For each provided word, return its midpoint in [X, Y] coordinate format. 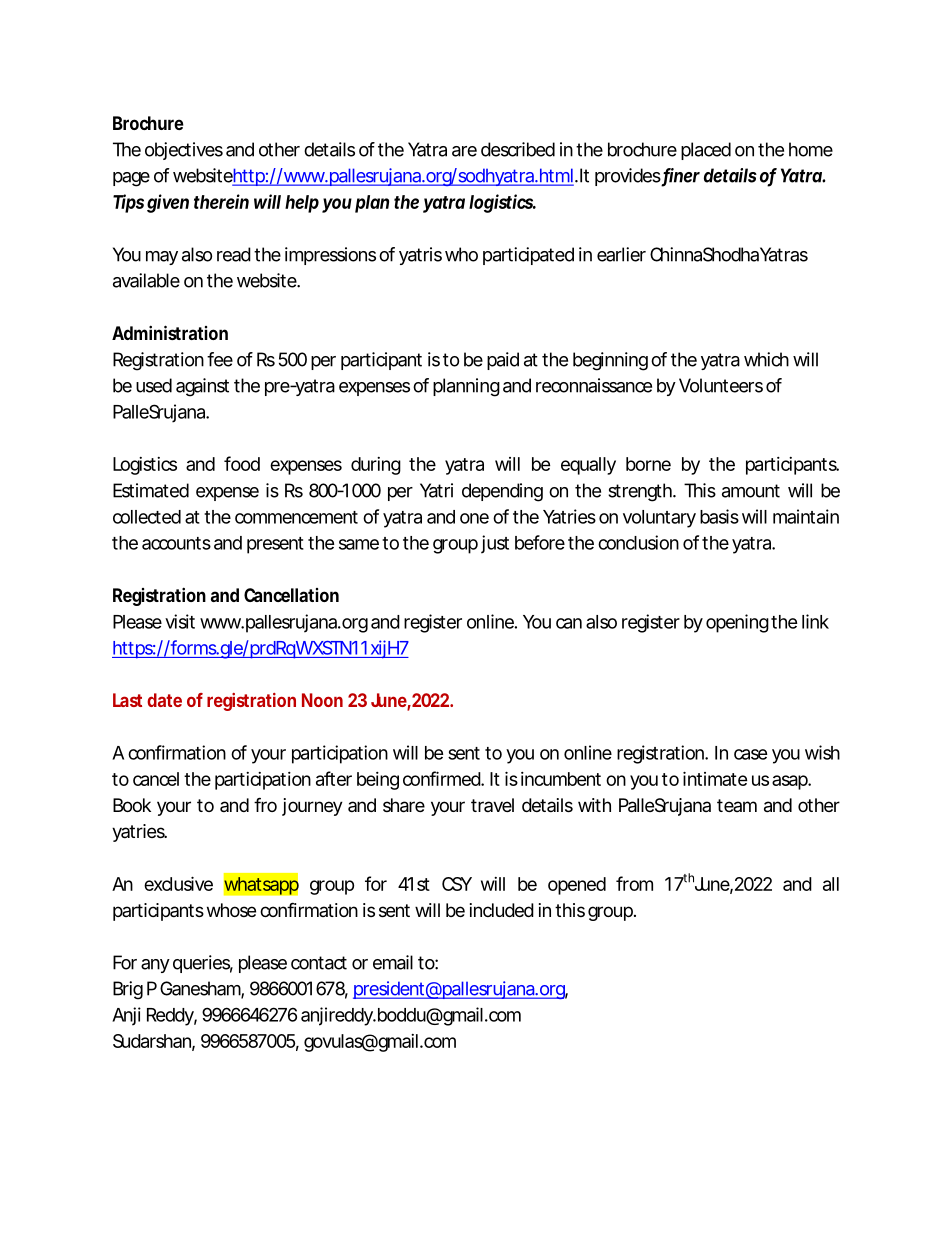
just [495, 544]
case [750, 754]
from [634, 883]
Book [132, 805]
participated [528, 256]
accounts [176, 543]
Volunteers [721, 385]
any [155, 966]
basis [719, 516]
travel [492, 805]
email [393, 962]
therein [221, 201]
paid [503, 361]
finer [681, 176]
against [202, 387]
